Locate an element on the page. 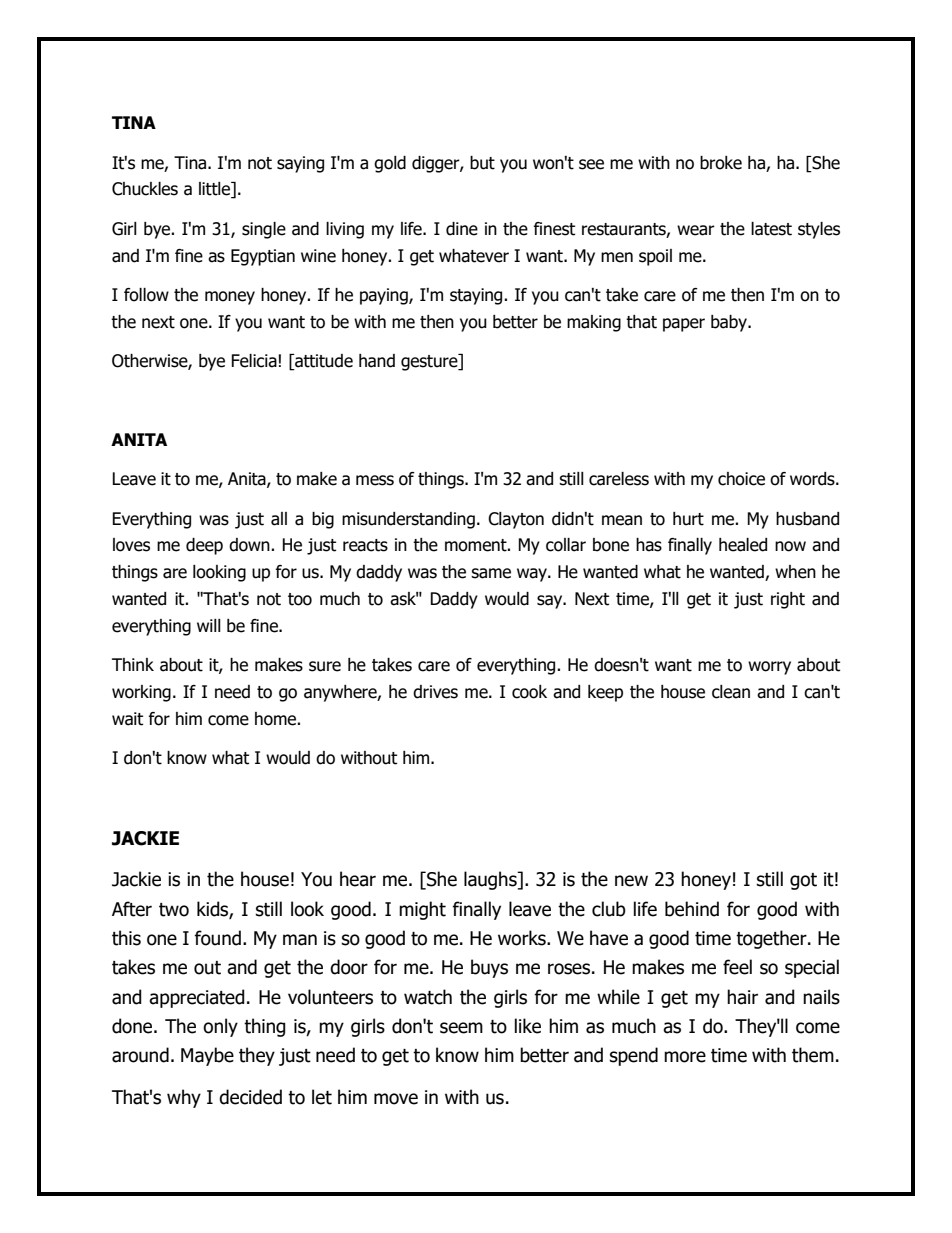 This document has width=952, height=1233. deep is located at coordinates (204, 546).
